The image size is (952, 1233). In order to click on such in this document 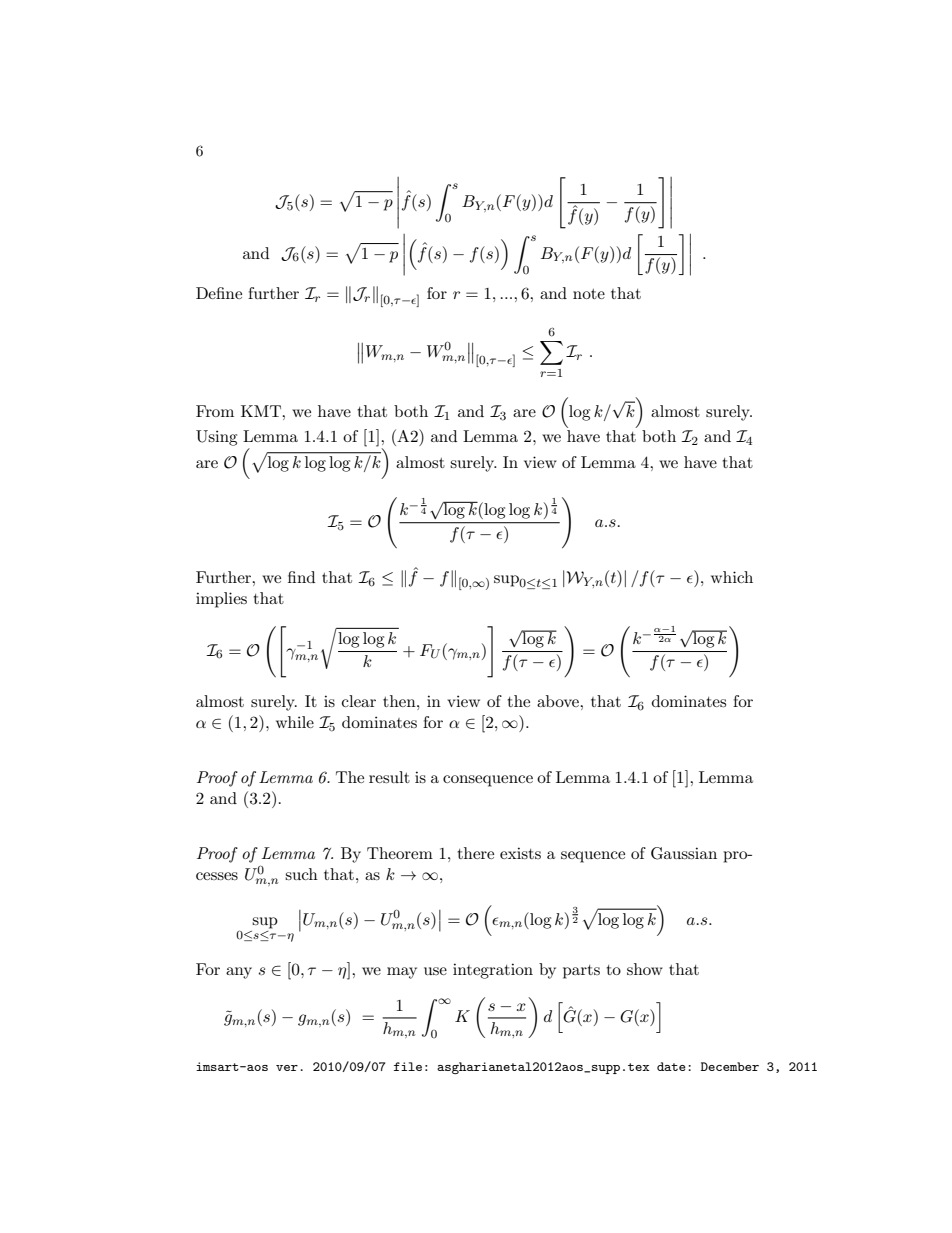, I will do `click(301, 874)`.
